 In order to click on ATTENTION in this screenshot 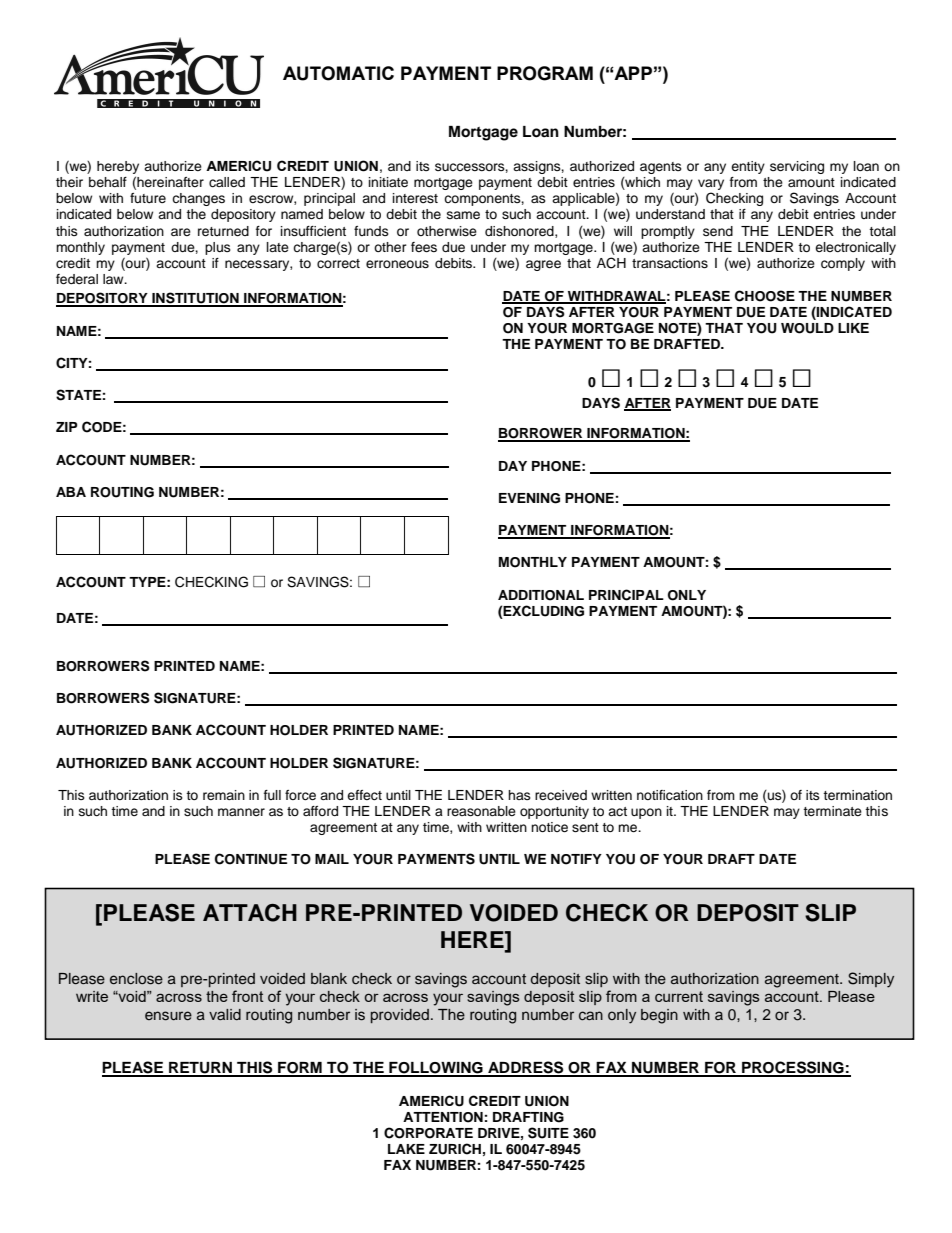, I will do `click(443, 1117)`.
